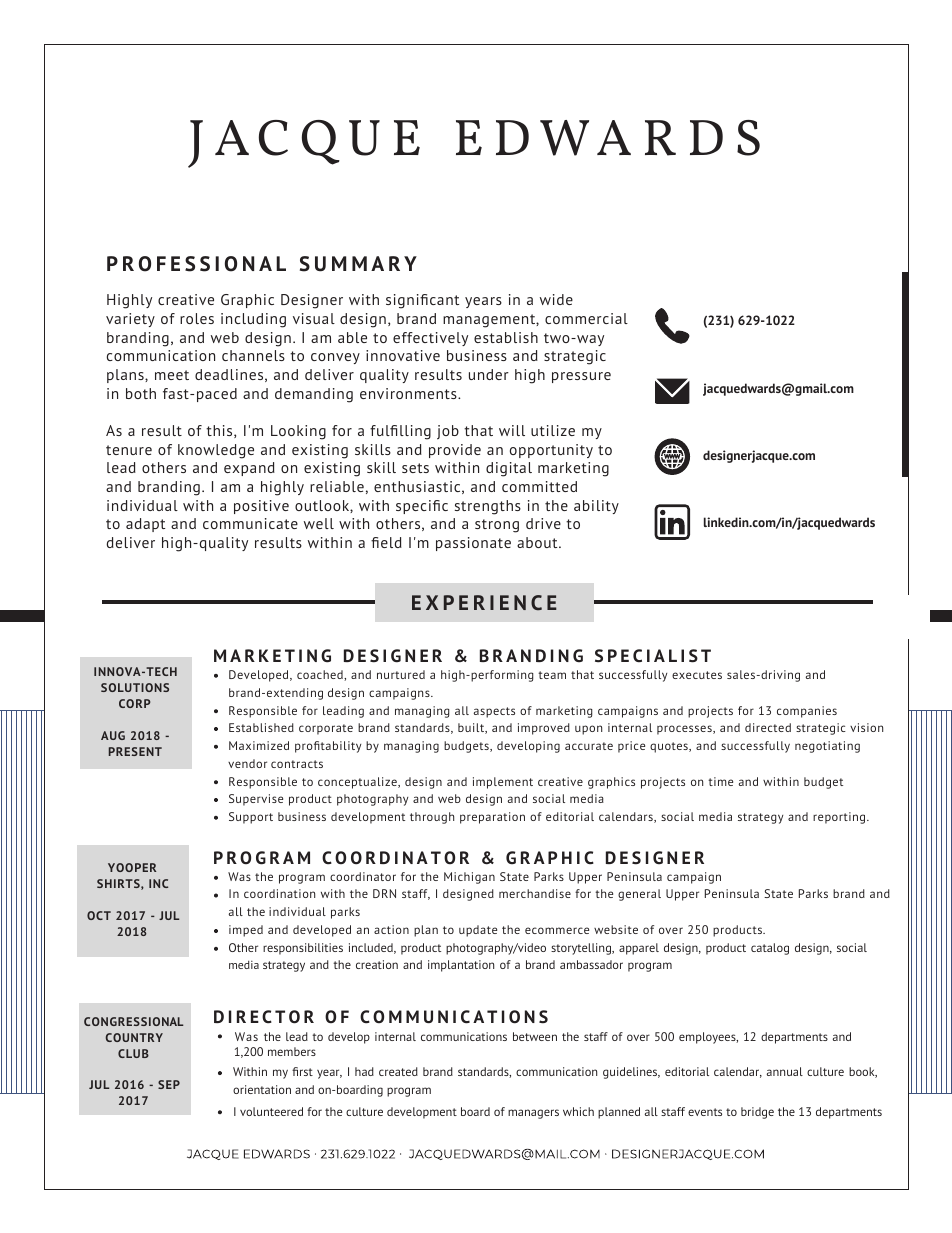  I want to click on adapt, so click(145, 525).
